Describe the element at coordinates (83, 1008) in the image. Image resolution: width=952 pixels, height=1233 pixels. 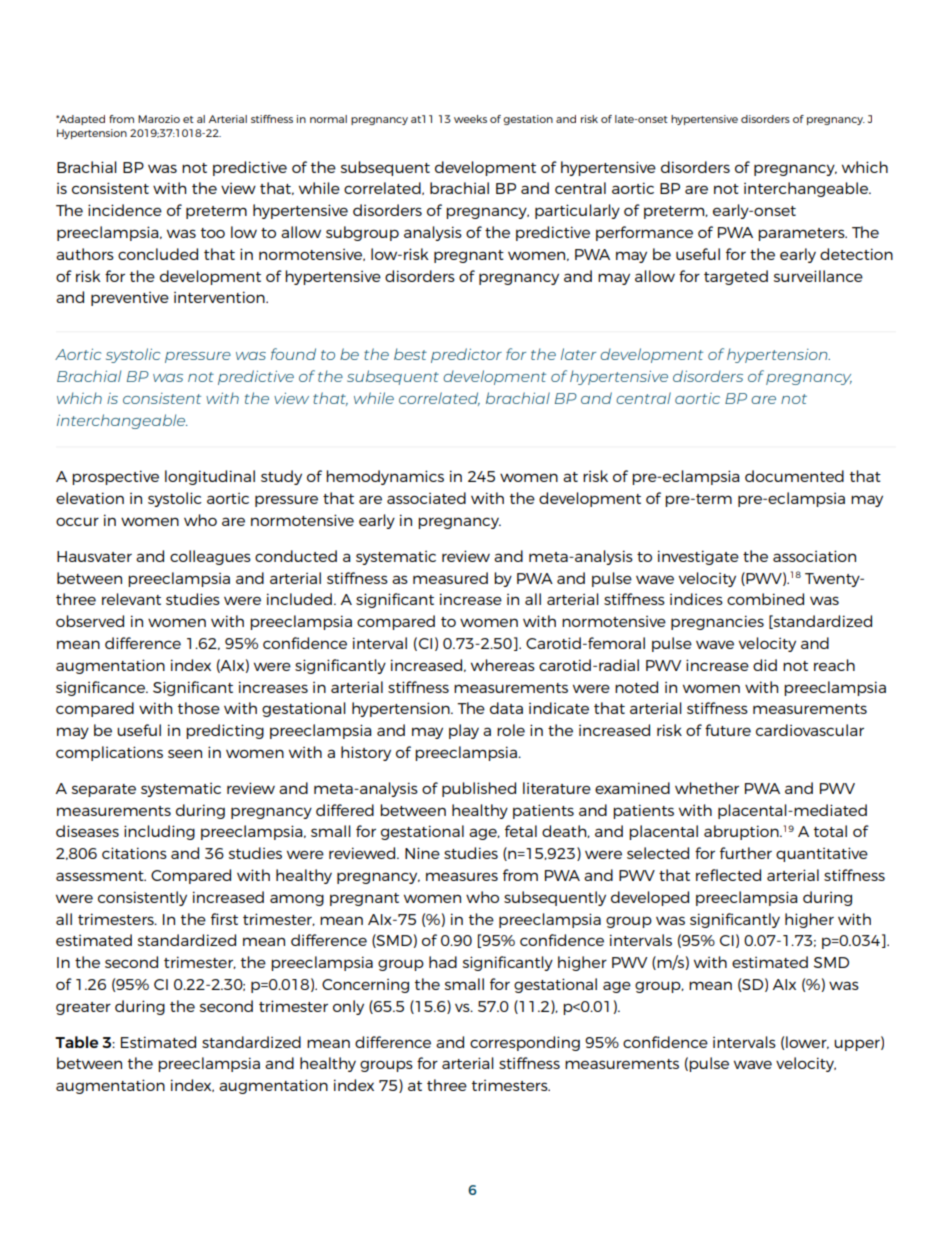
I see `greater` at that location.
